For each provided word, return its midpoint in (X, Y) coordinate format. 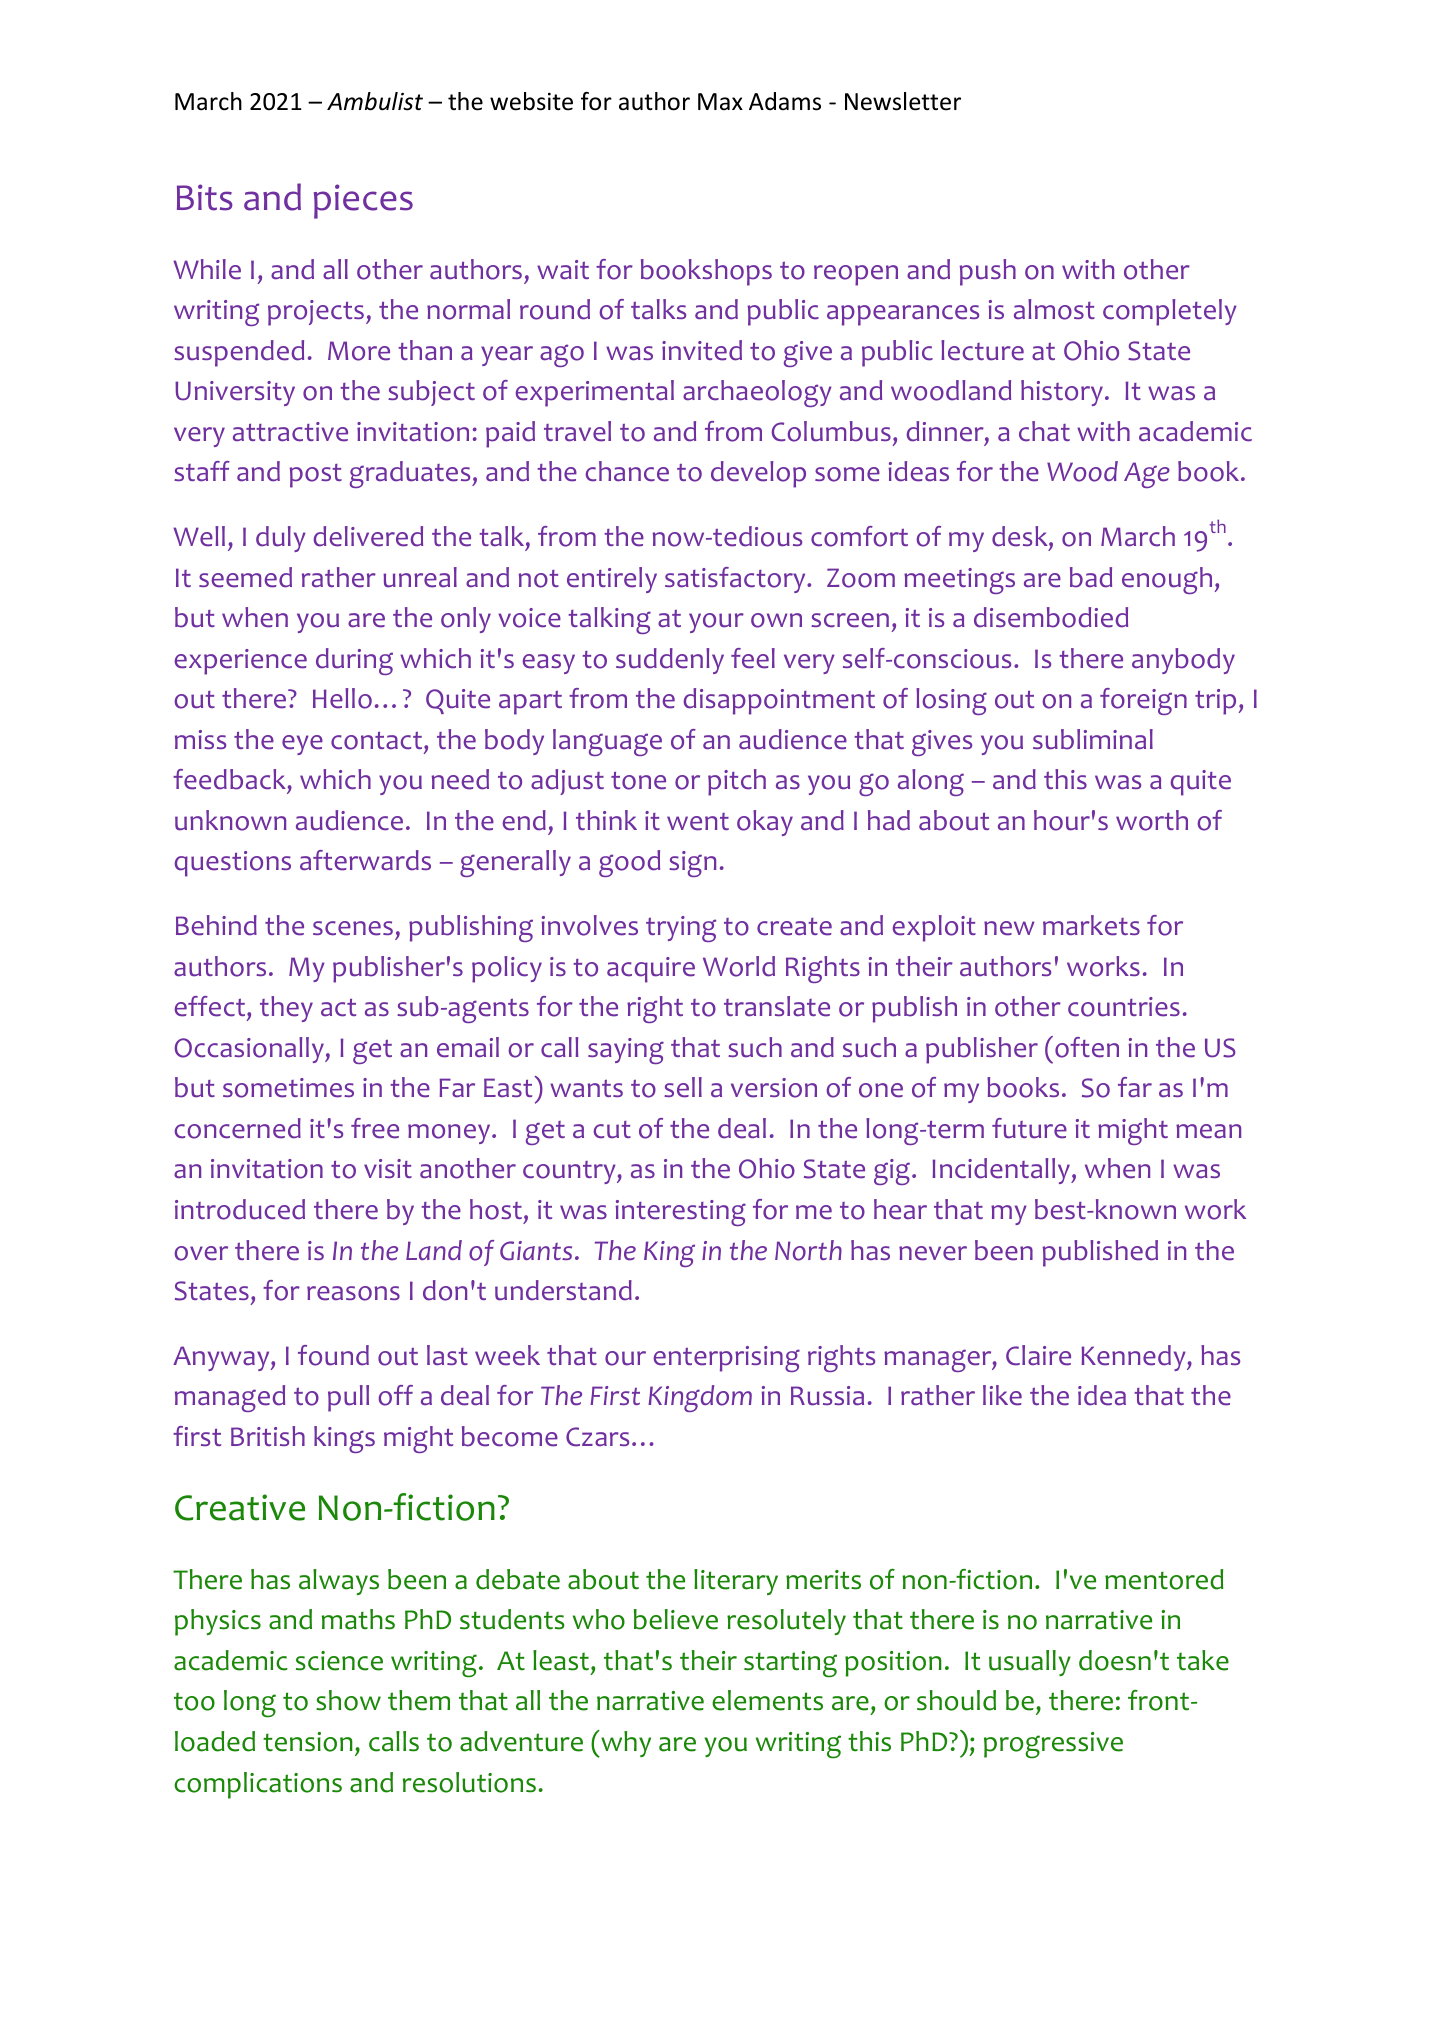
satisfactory (736, 580)
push (988, 272)
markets (1091, 925)
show (348, 1700)
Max (720, 102)
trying (681, 929)
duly (281, 539)
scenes (353, 928)
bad (1091, 577)
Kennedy (1134, 1358)
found (333, 1355)
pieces (363, 201)
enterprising (726, 1359)
